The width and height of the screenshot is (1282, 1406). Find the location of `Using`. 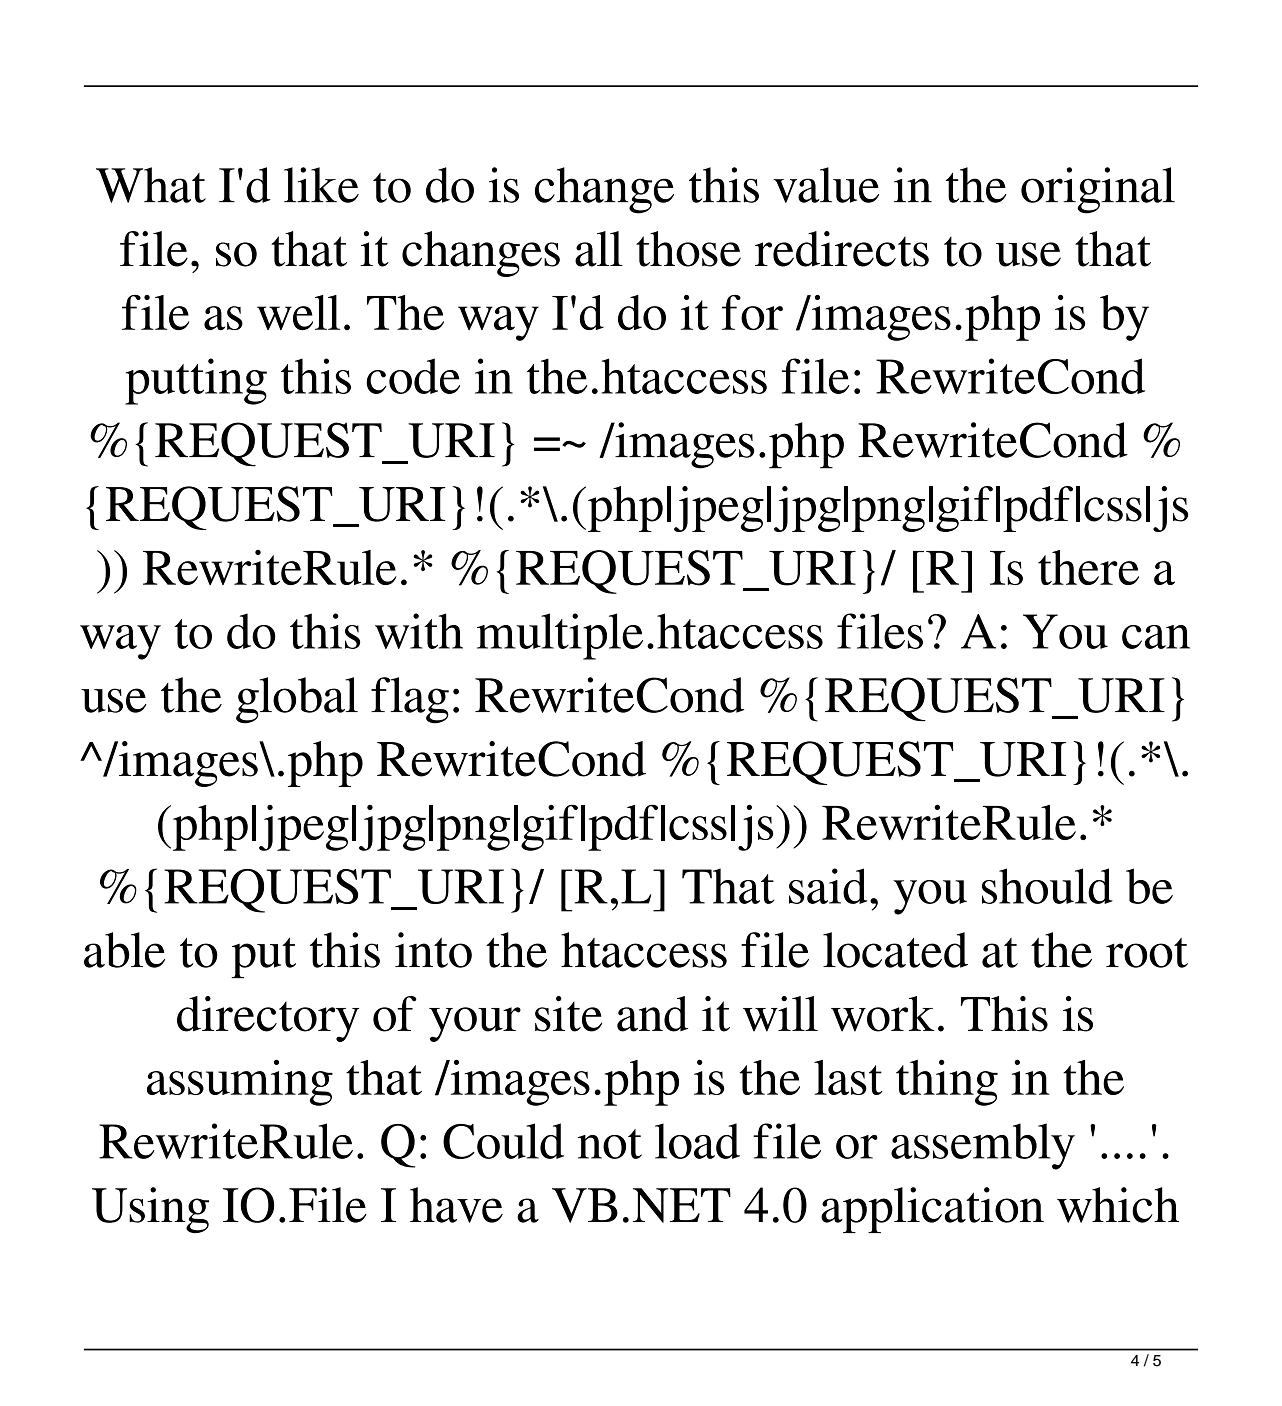

Using is located at coordinates (150, 1210).
